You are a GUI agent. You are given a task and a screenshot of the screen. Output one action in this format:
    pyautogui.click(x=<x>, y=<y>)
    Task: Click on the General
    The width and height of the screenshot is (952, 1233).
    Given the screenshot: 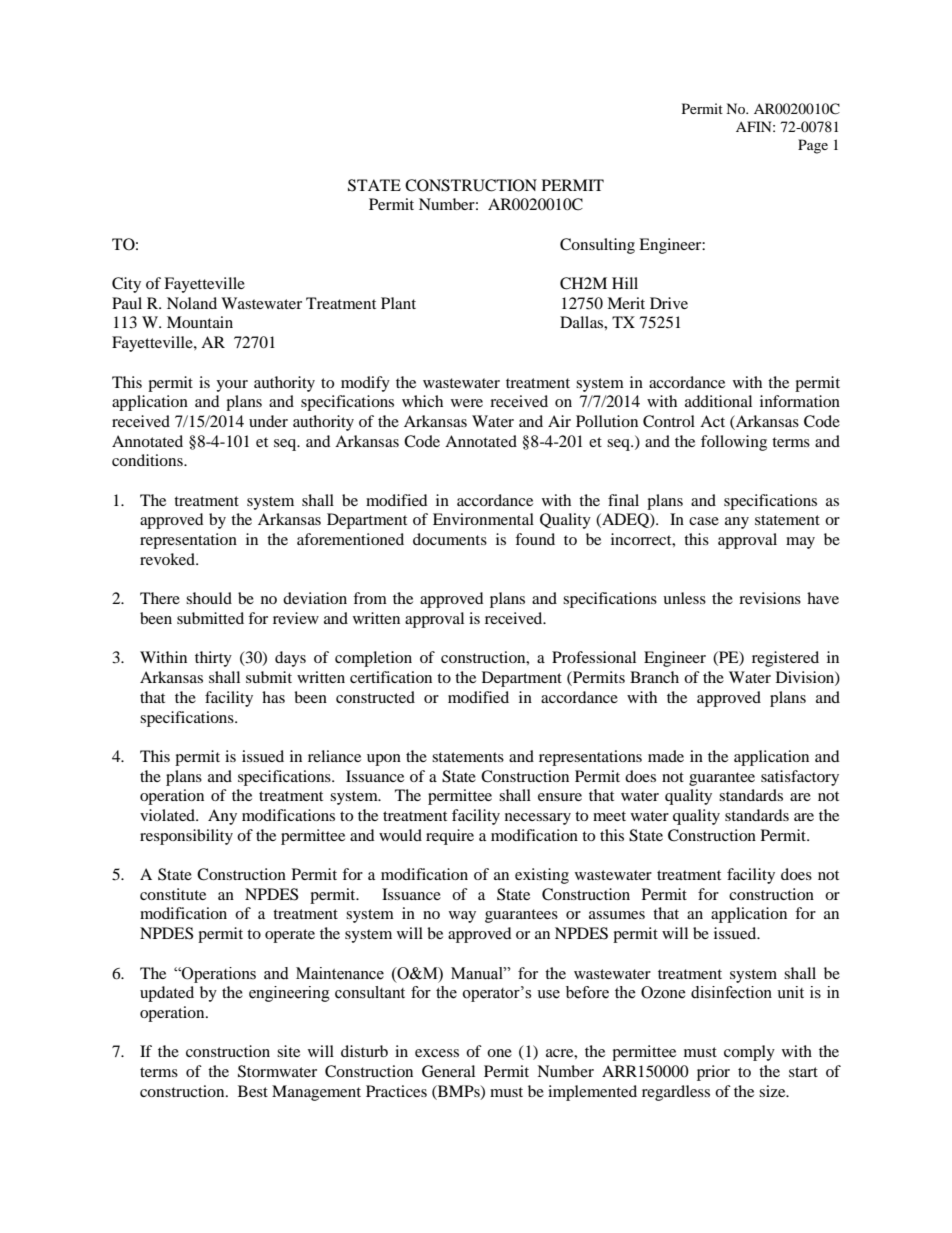 What is the action you would take?
    pyautogui.click(x=448, y=1071)
